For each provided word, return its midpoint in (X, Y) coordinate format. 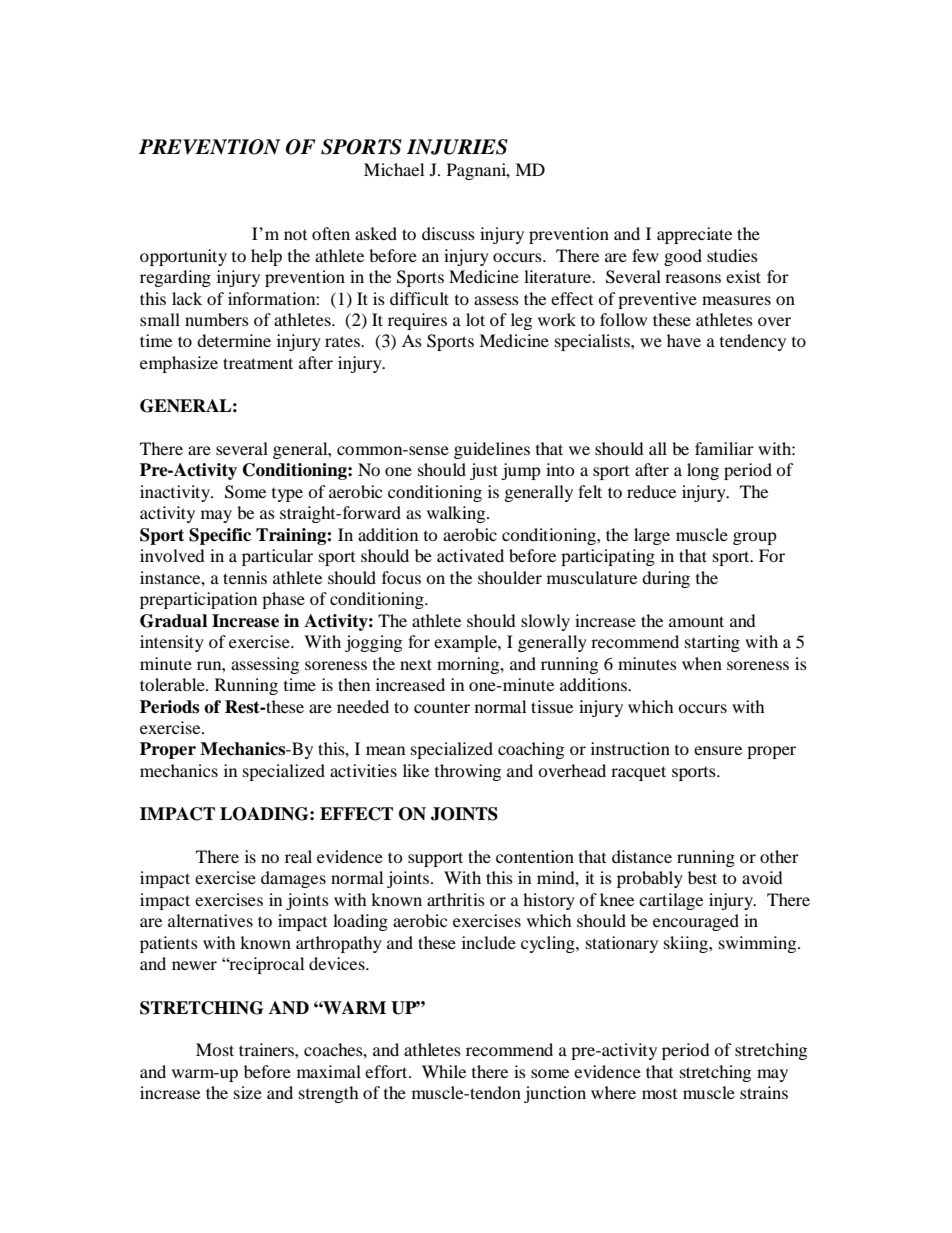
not (295, 235)
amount (696, 621)
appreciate (694, 235)
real (298, 856)
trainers (267, 1049)
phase (283, 600)
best (702, 877)
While (444, 1071)
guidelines (492, 450)
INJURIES (457, 147)
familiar (724, 448)
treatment (258, 363)
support (435, 859)
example (466, 643)
